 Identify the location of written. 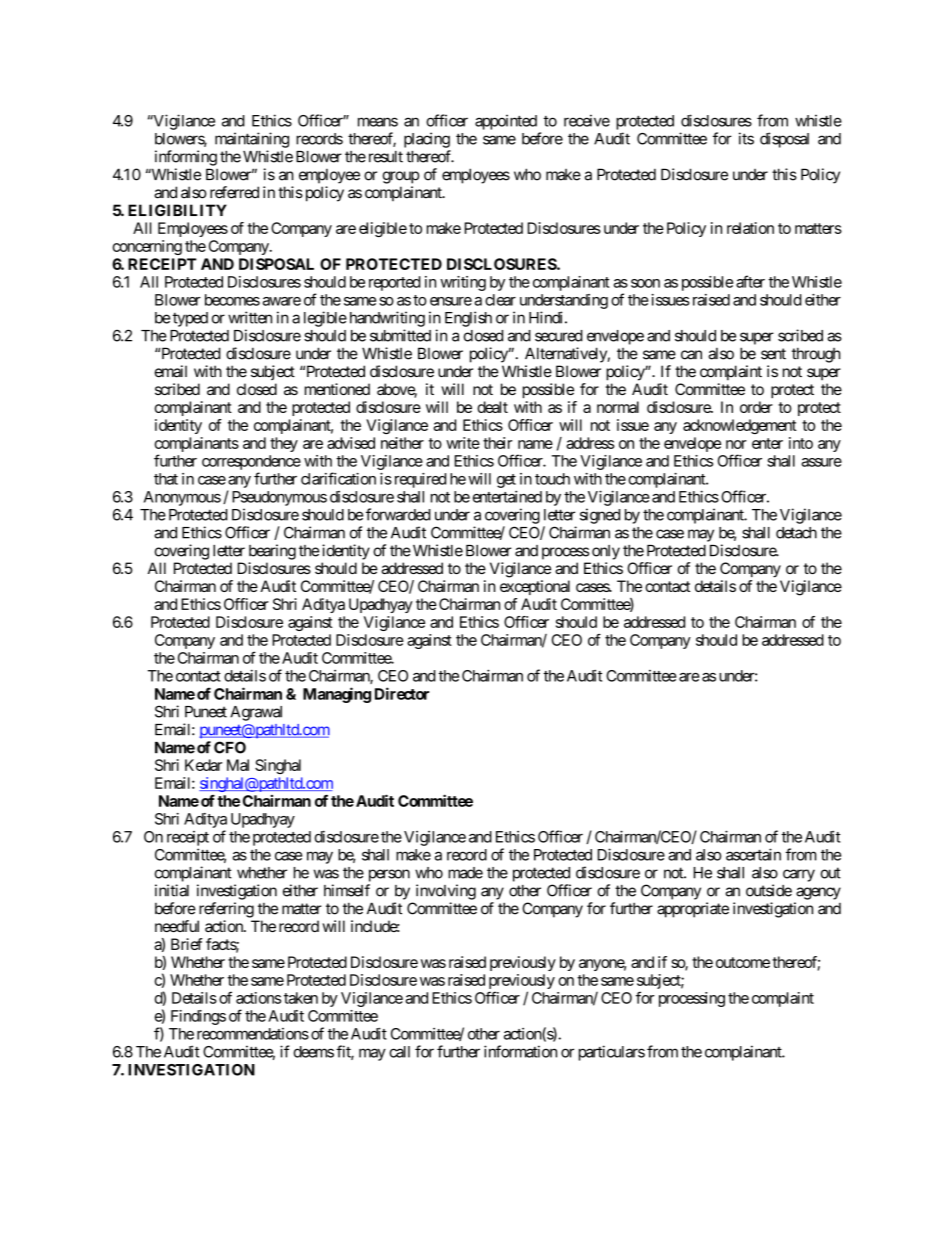
(250, 317).
